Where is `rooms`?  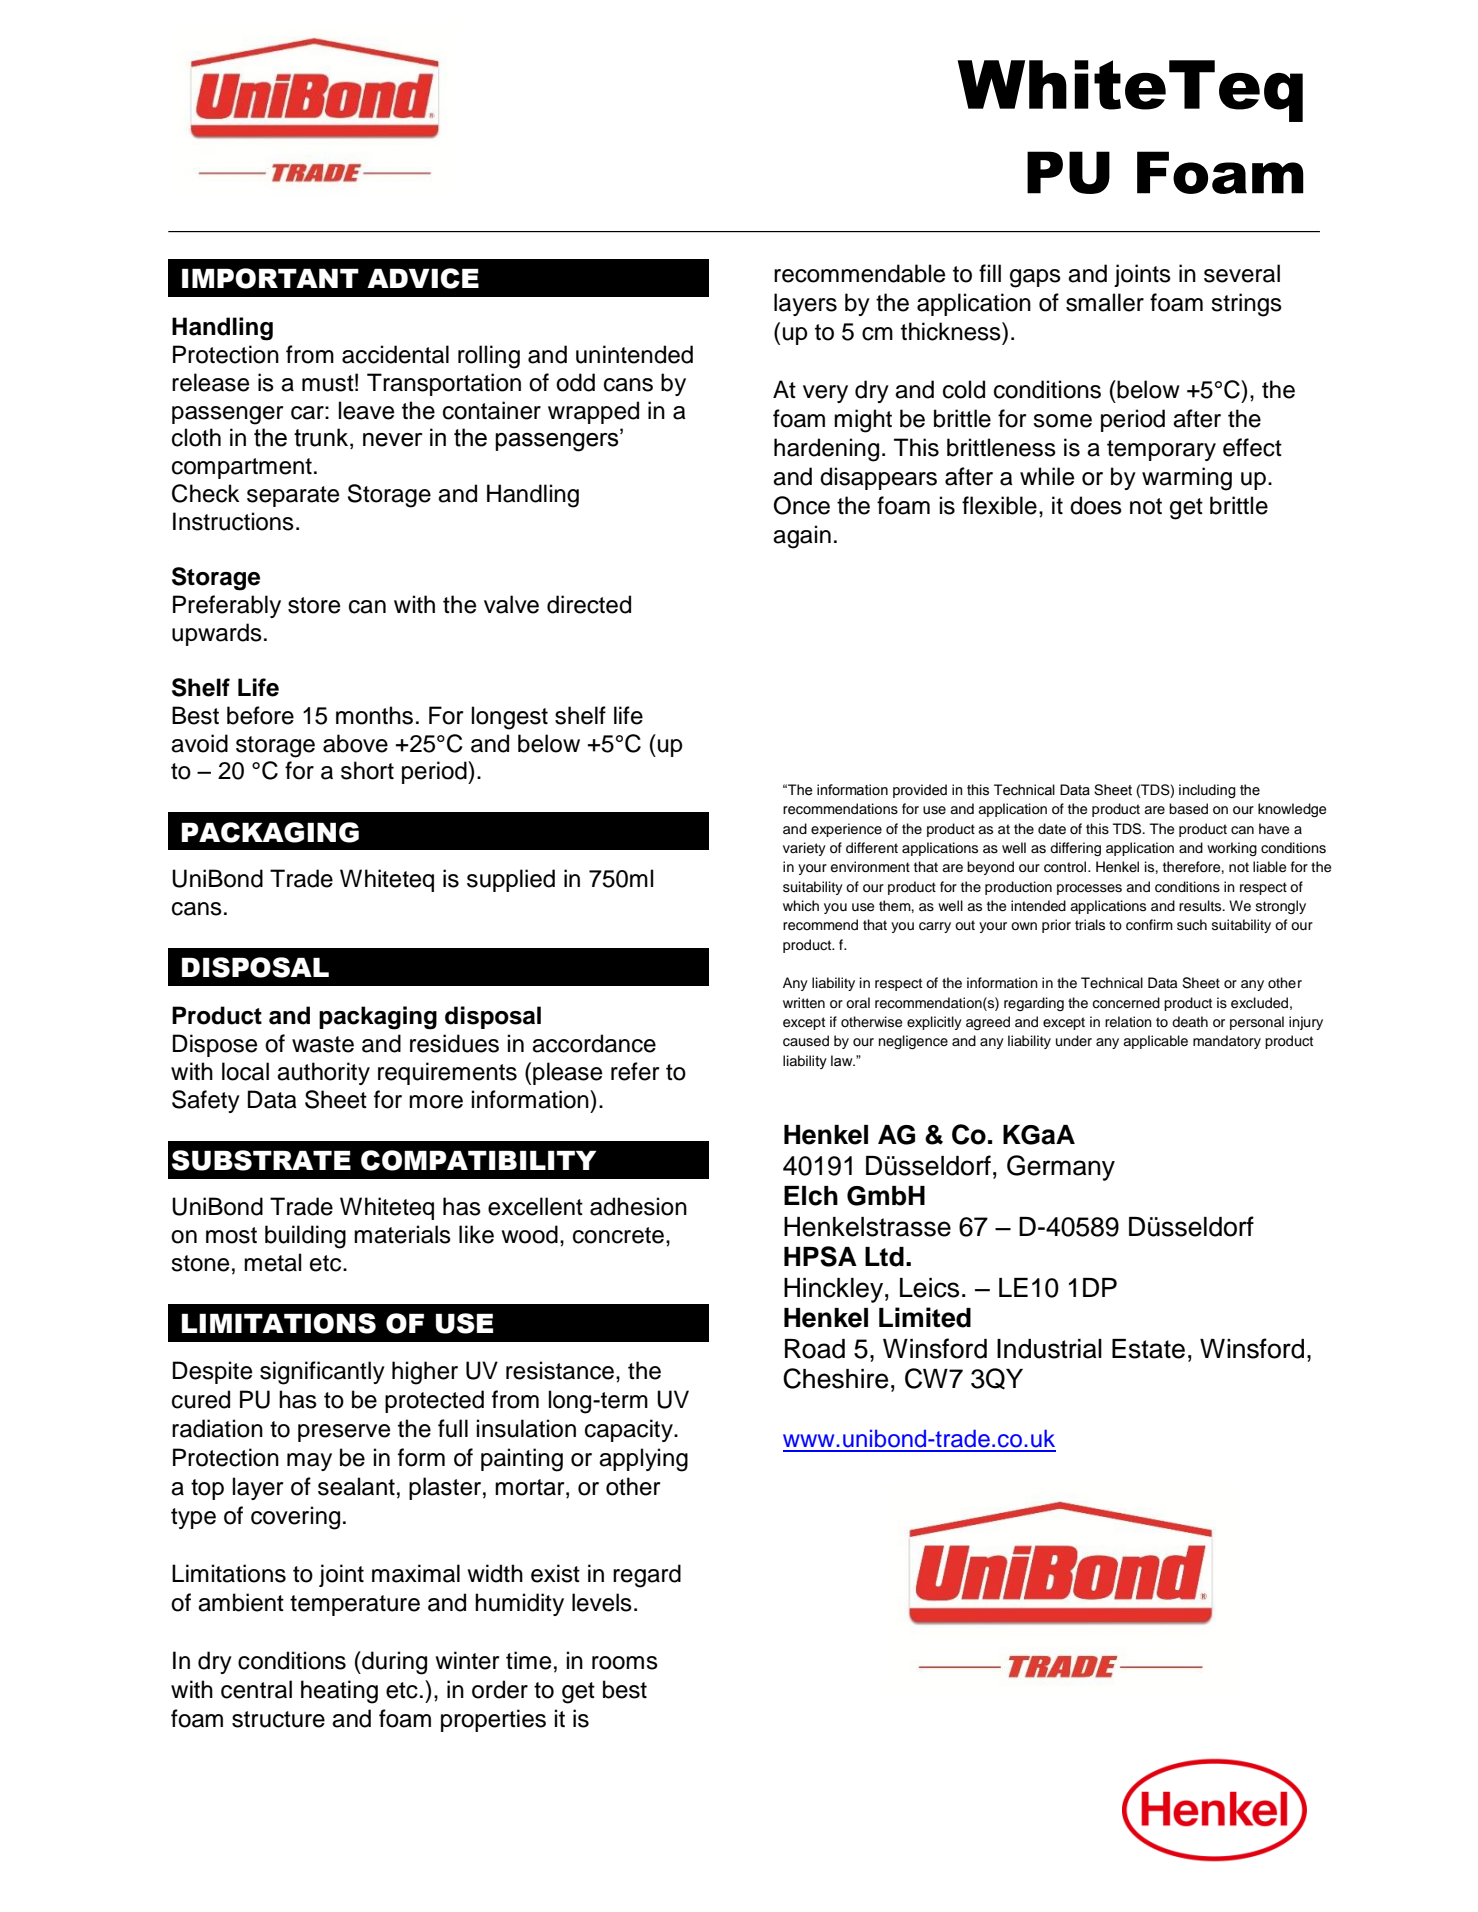 rooms is located at coordinates (625, 1663).
